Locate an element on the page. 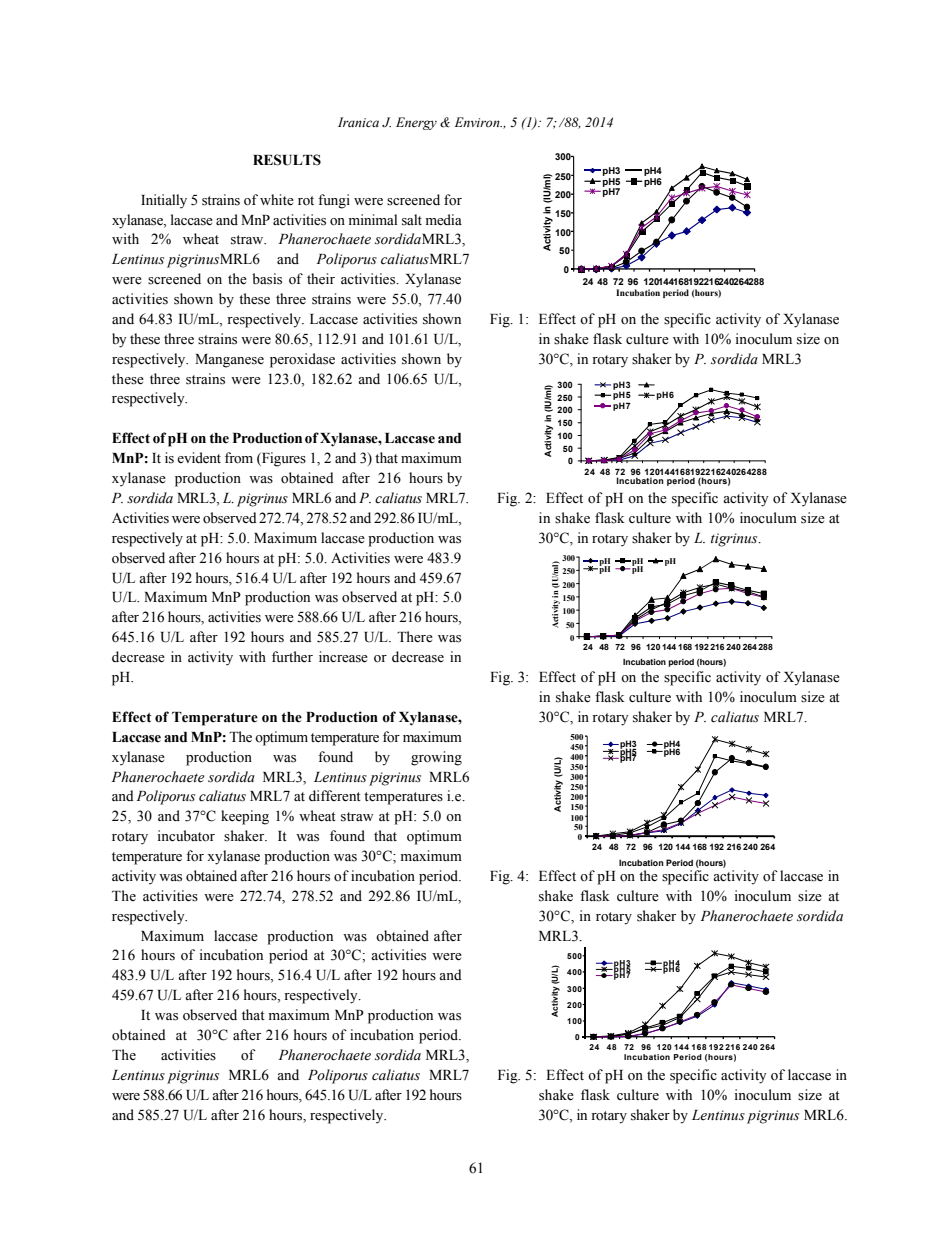  There is located at coordinates (415, 637).
